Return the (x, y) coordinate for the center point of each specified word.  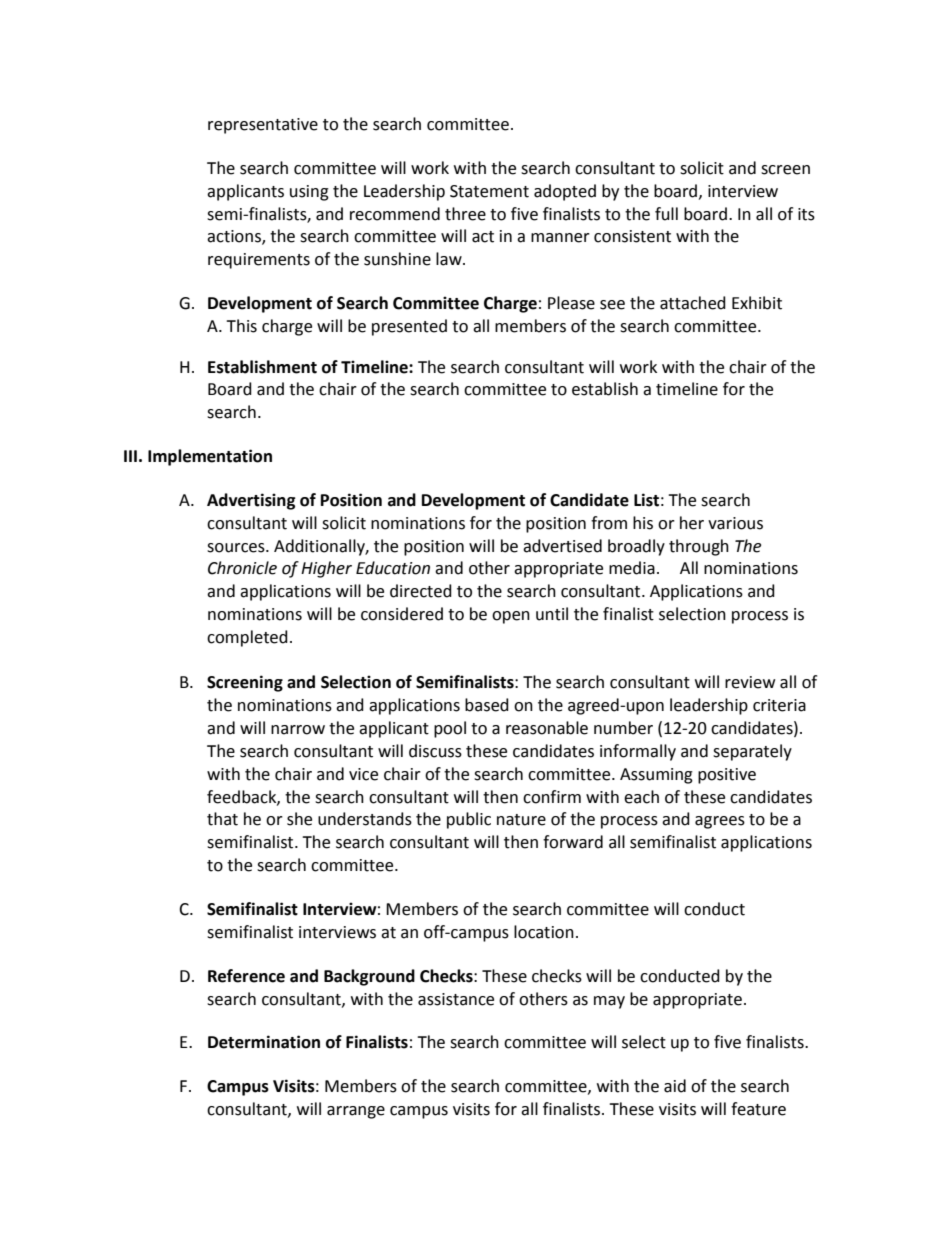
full (666, 214)
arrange (356, 1112)
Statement (489, 191)
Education (393, 568)
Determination (264, 1042)
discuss (435, 751)
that (222, 819)
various (735, 523)
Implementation (210, 457)
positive (727, 776)
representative (263, 126)
